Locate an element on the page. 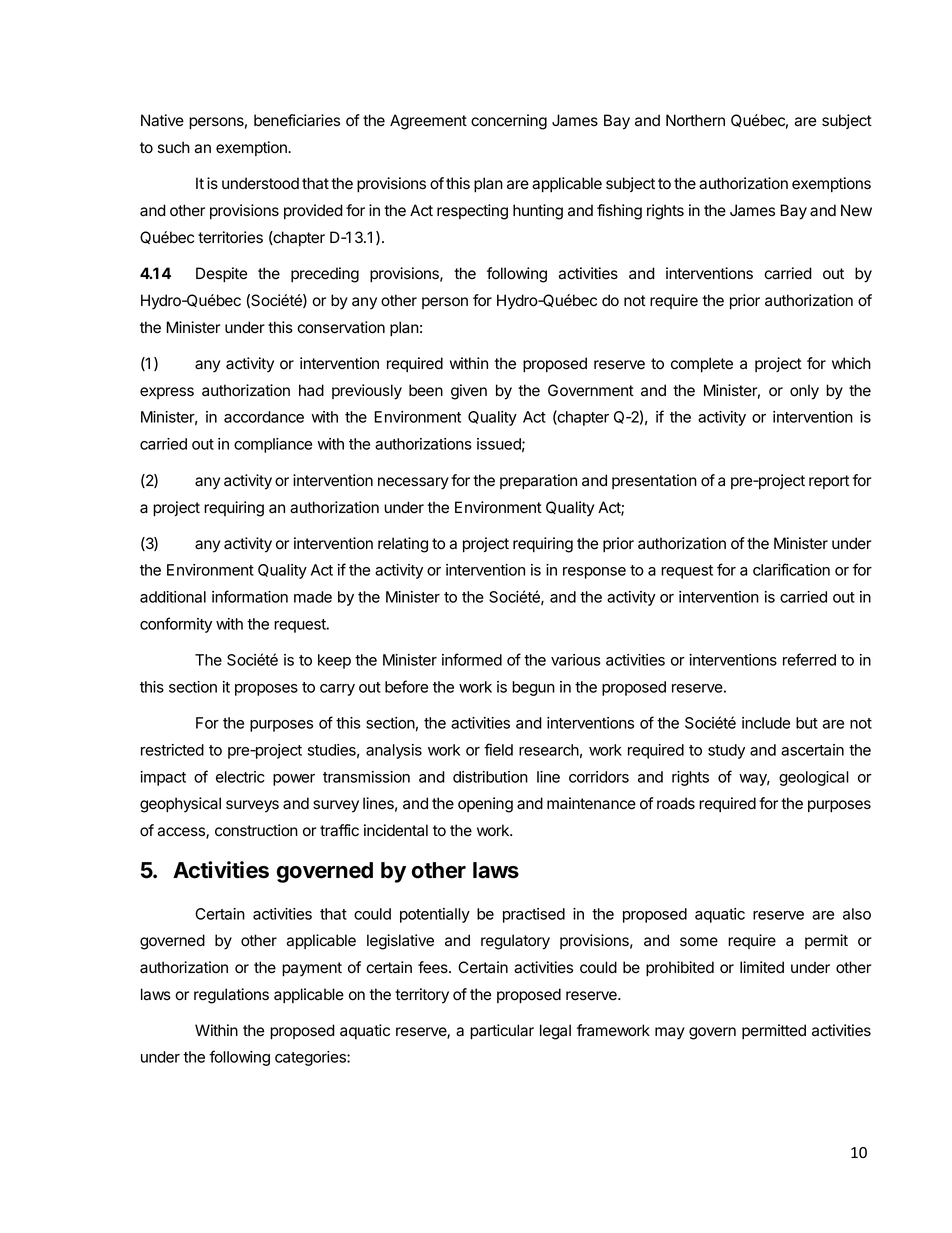 This document has height=1233, width=952. given is located at coordinates (469, 392).
